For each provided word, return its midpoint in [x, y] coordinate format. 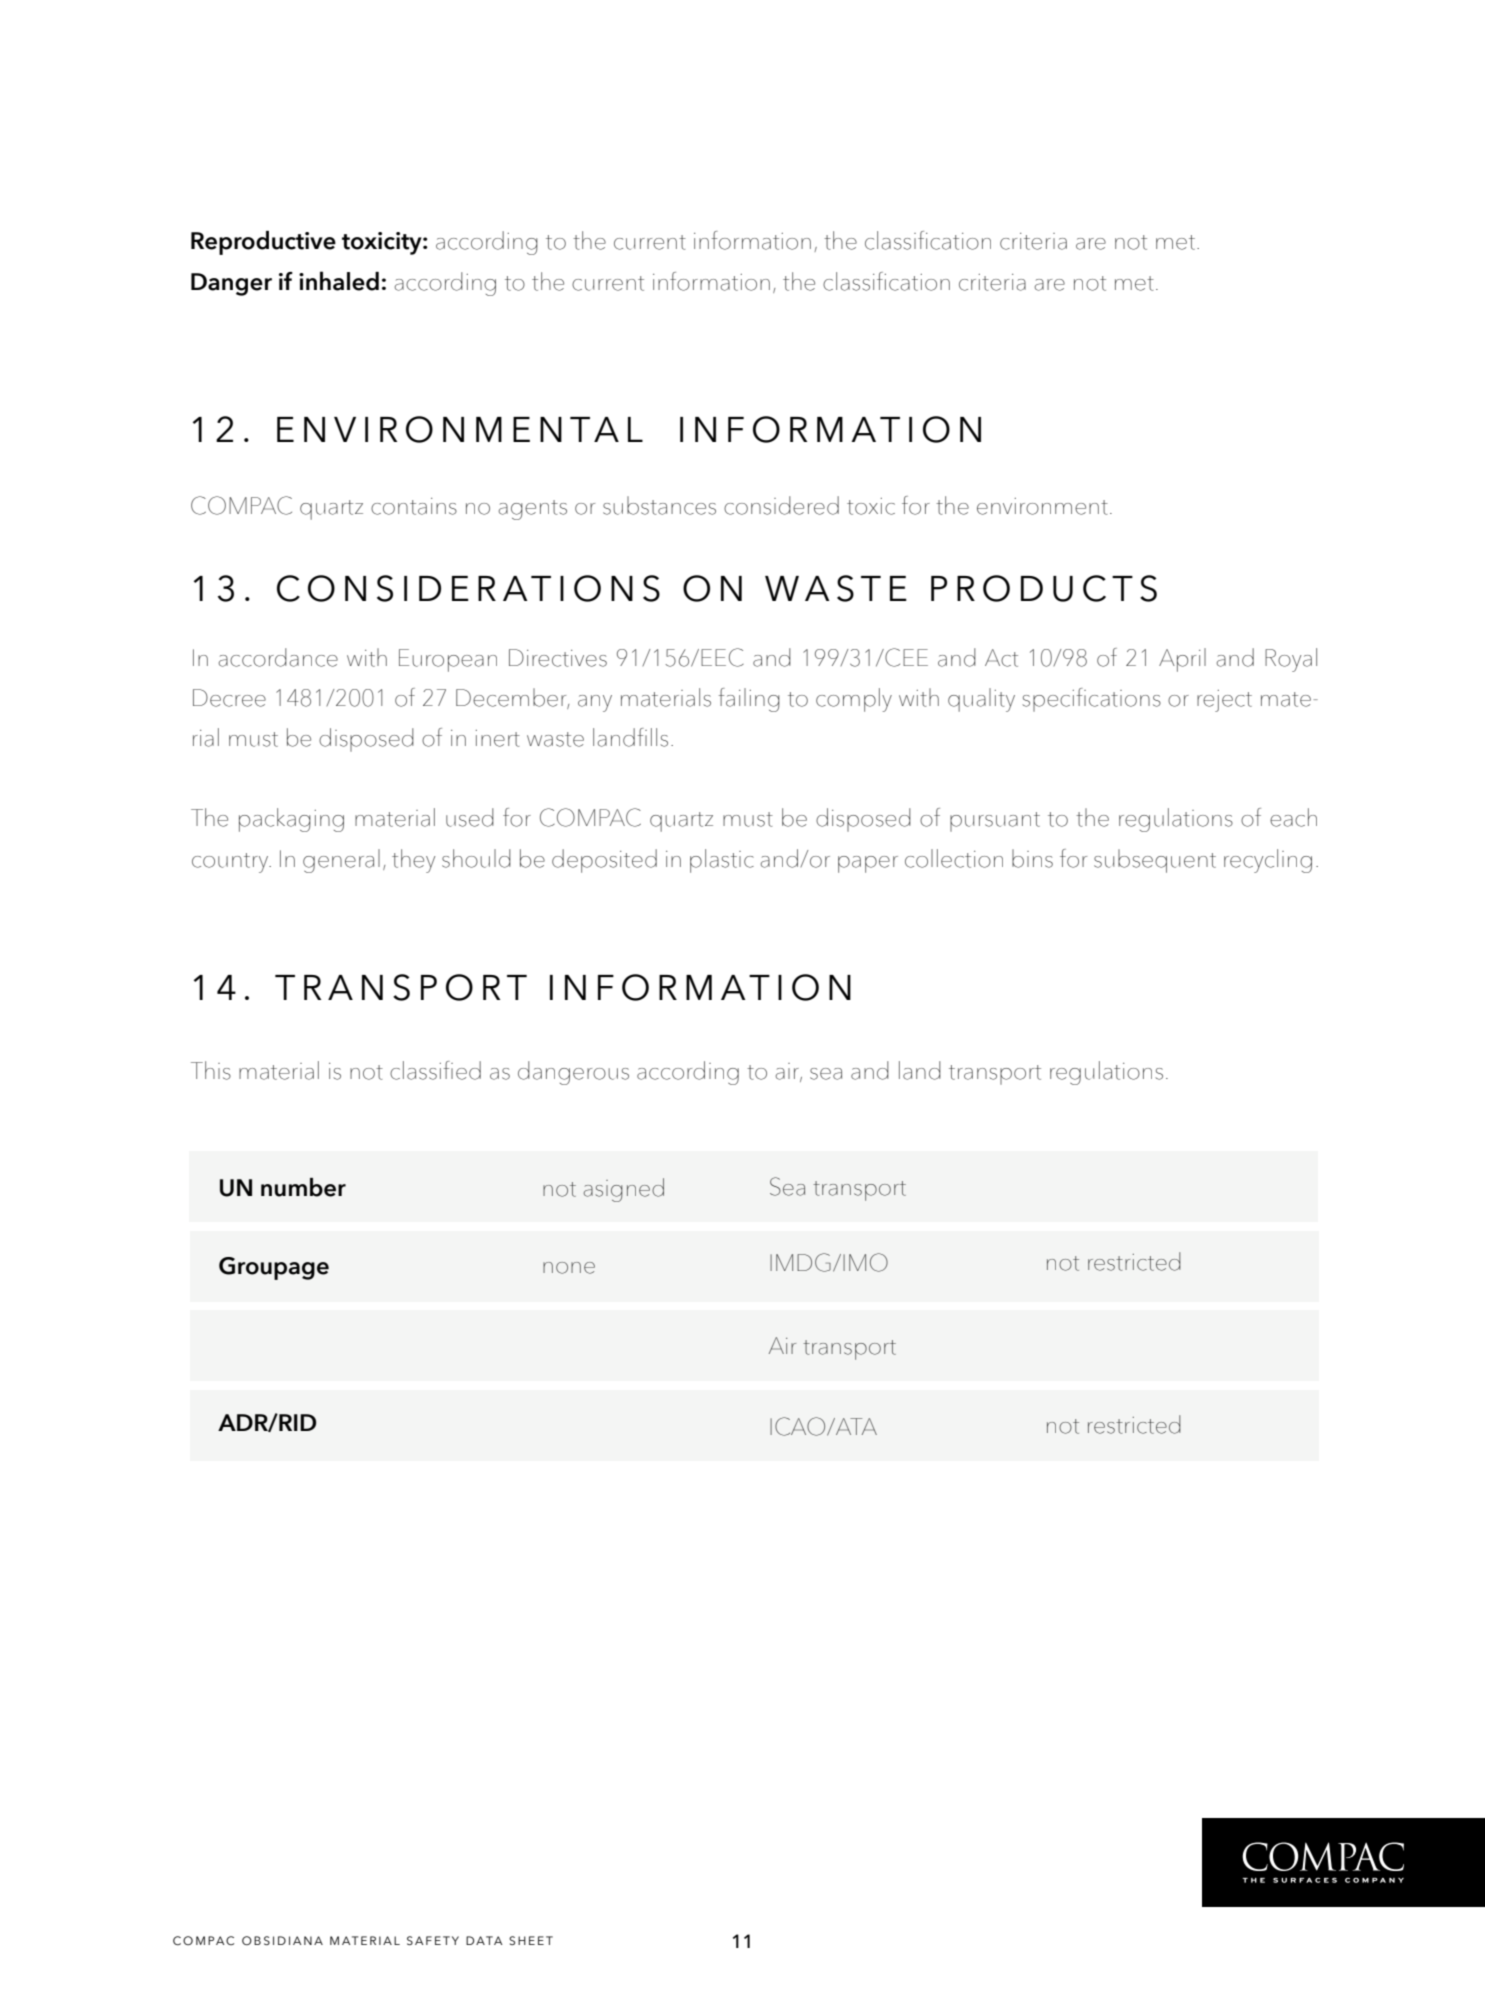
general [341, 861]
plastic [722, 861]
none [569, 1268]
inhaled [339, 281]
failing [749, 700]
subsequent [1155, 861]
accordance [278, 657]
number [303, 1187]
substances [659, 505]
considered [781, 505]
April [1182, 660]
